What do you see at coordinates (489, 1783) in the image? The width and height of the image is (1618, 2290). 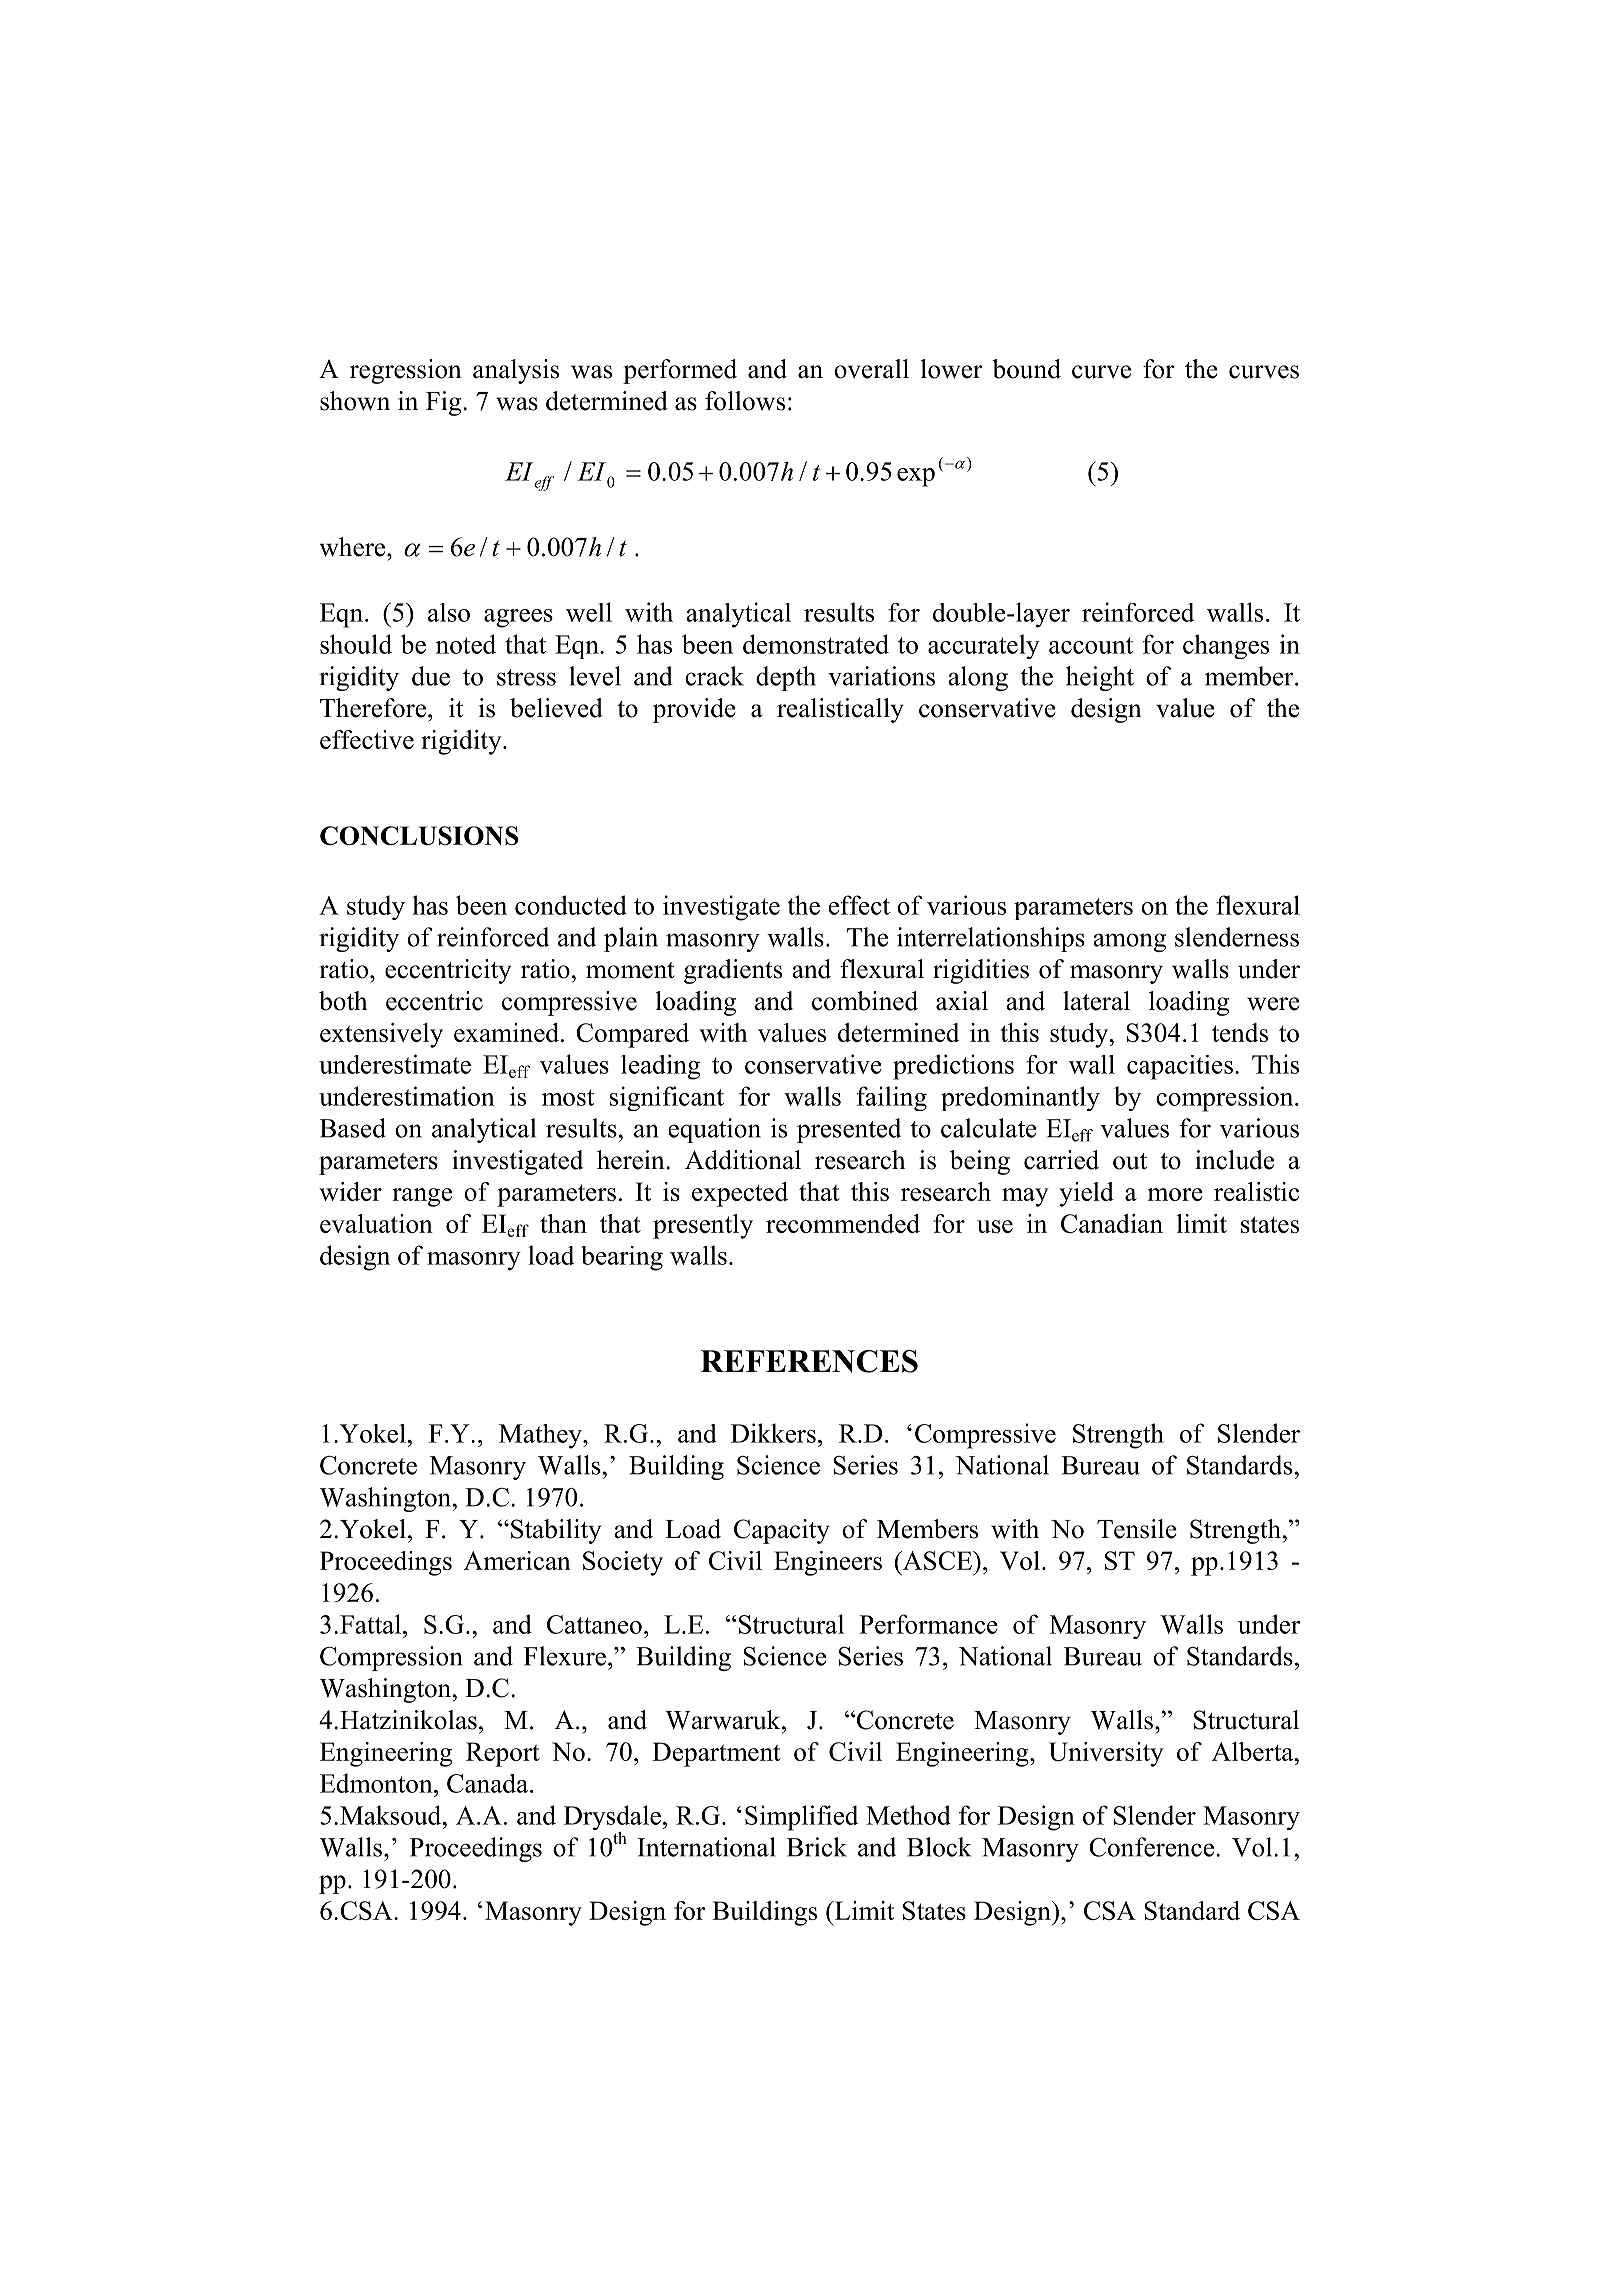 I see `Canada` at bounding box center [489, 1783].
